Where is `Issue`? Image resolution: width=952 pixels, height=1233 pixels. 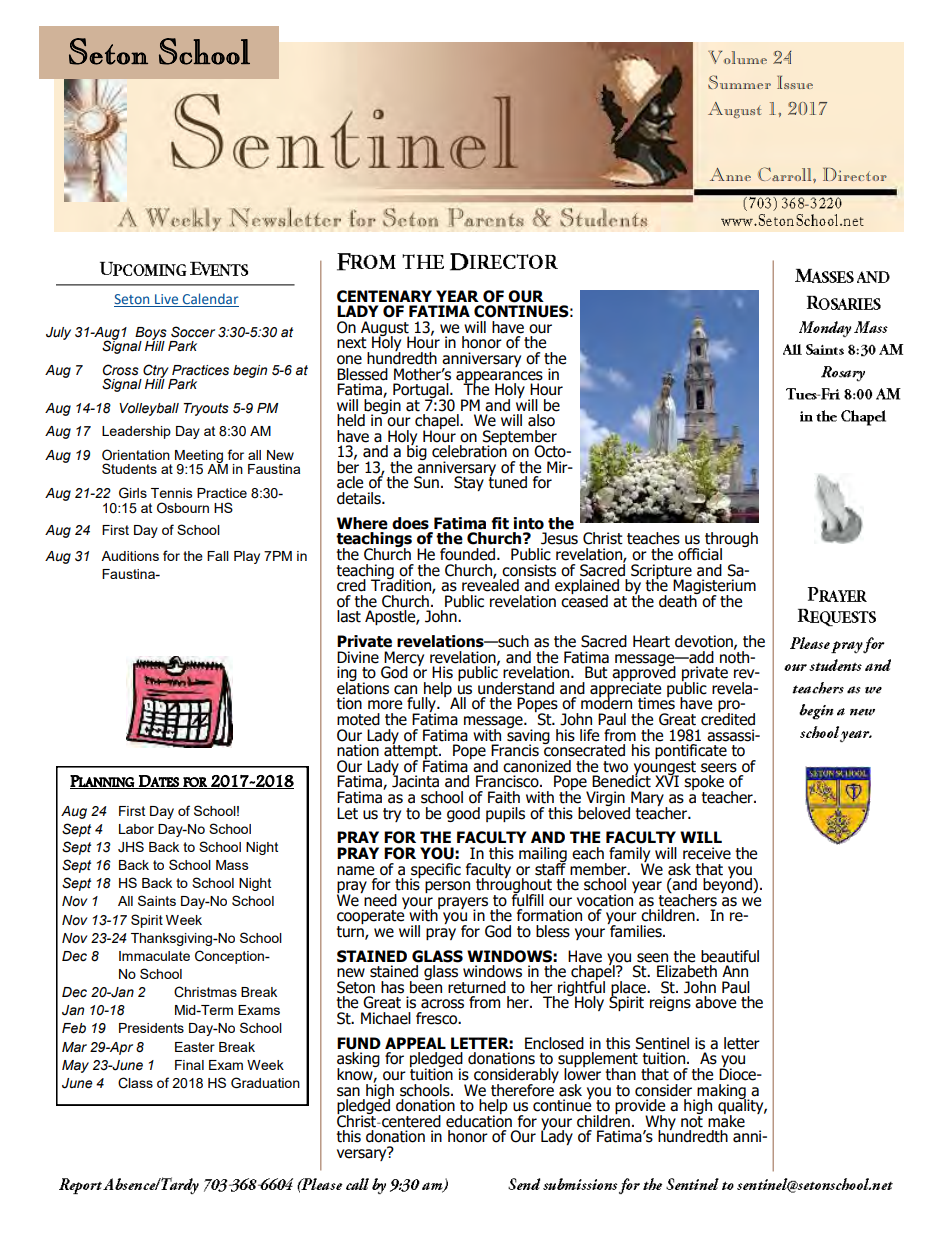 Issue is located at coordinates (795, 82).
